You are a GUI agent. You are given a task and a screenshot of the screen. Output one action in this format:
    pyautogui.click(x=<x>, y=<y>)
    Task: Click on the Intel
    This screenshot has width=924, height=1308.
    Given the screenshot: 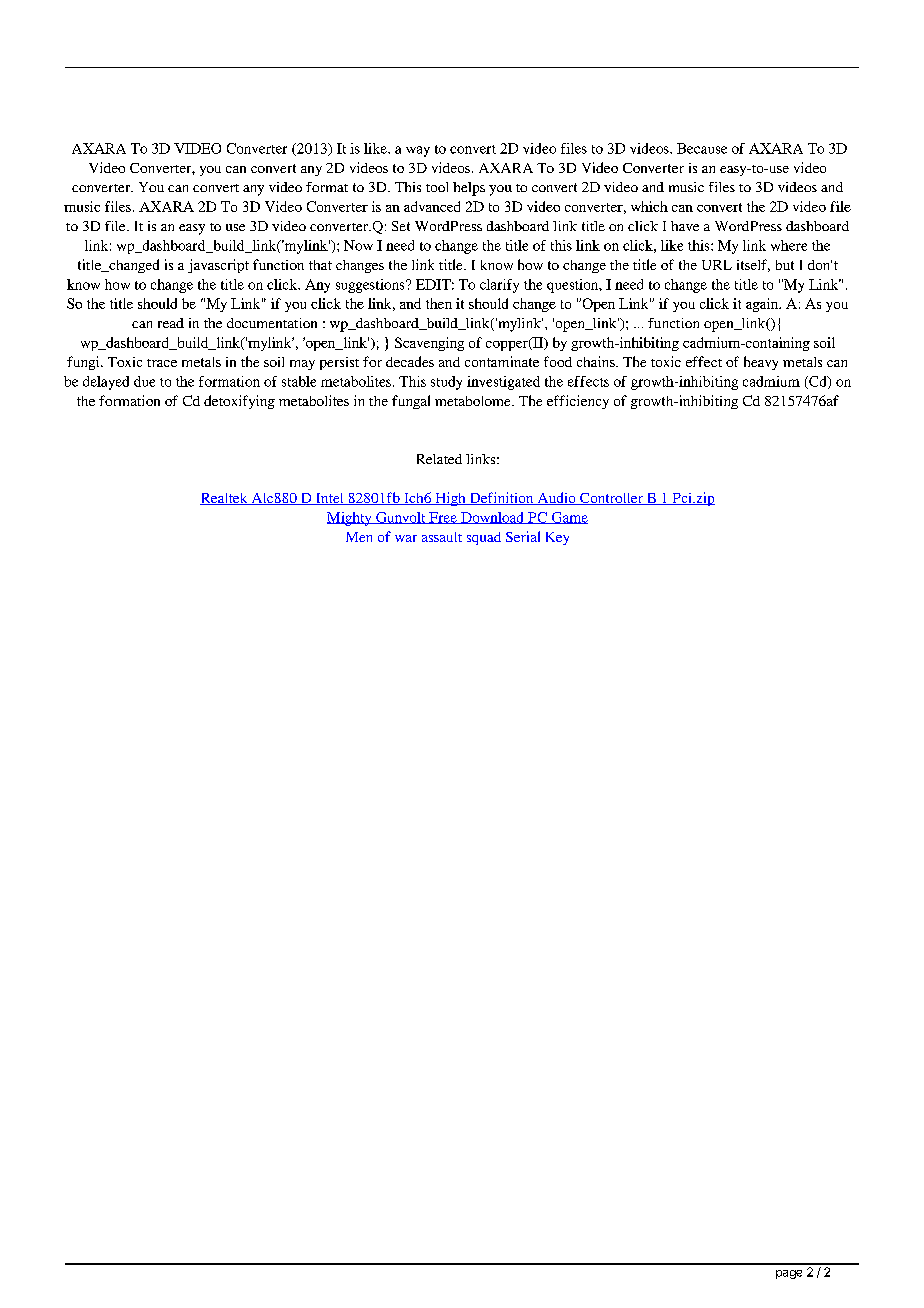 What is the action you would take?
    pyautogui.click(x=330, y=499)
